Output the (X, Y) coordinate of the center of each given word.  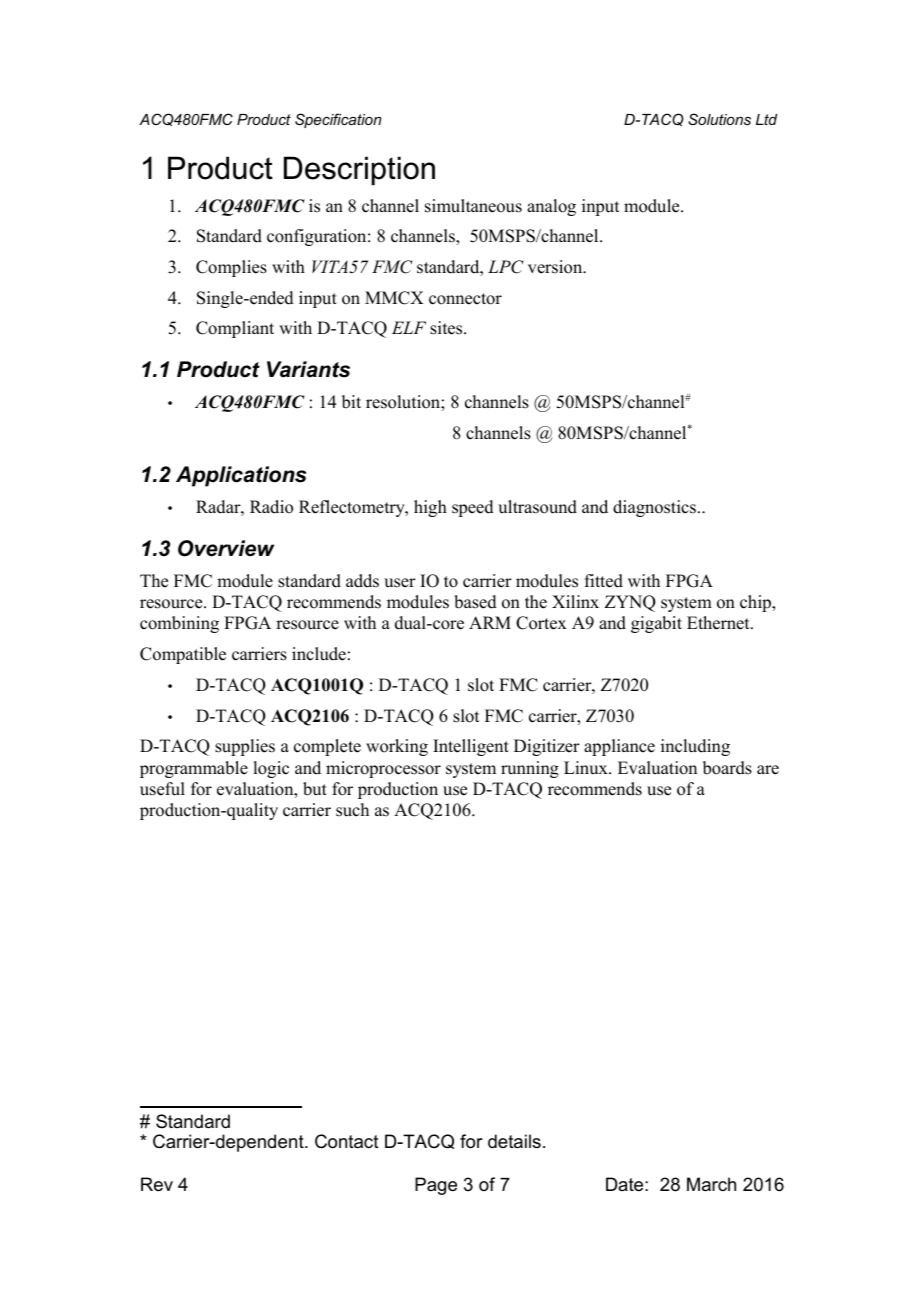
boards (727, 768)
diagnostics (654, 508)
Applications (241, 476)
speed (473, 508)
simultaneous (473, 206)
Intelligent (471, 747)
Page (436, 1186)
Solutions (719, 119)
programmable (194, 769)
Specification (338, 120)
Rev (157, 1184)
